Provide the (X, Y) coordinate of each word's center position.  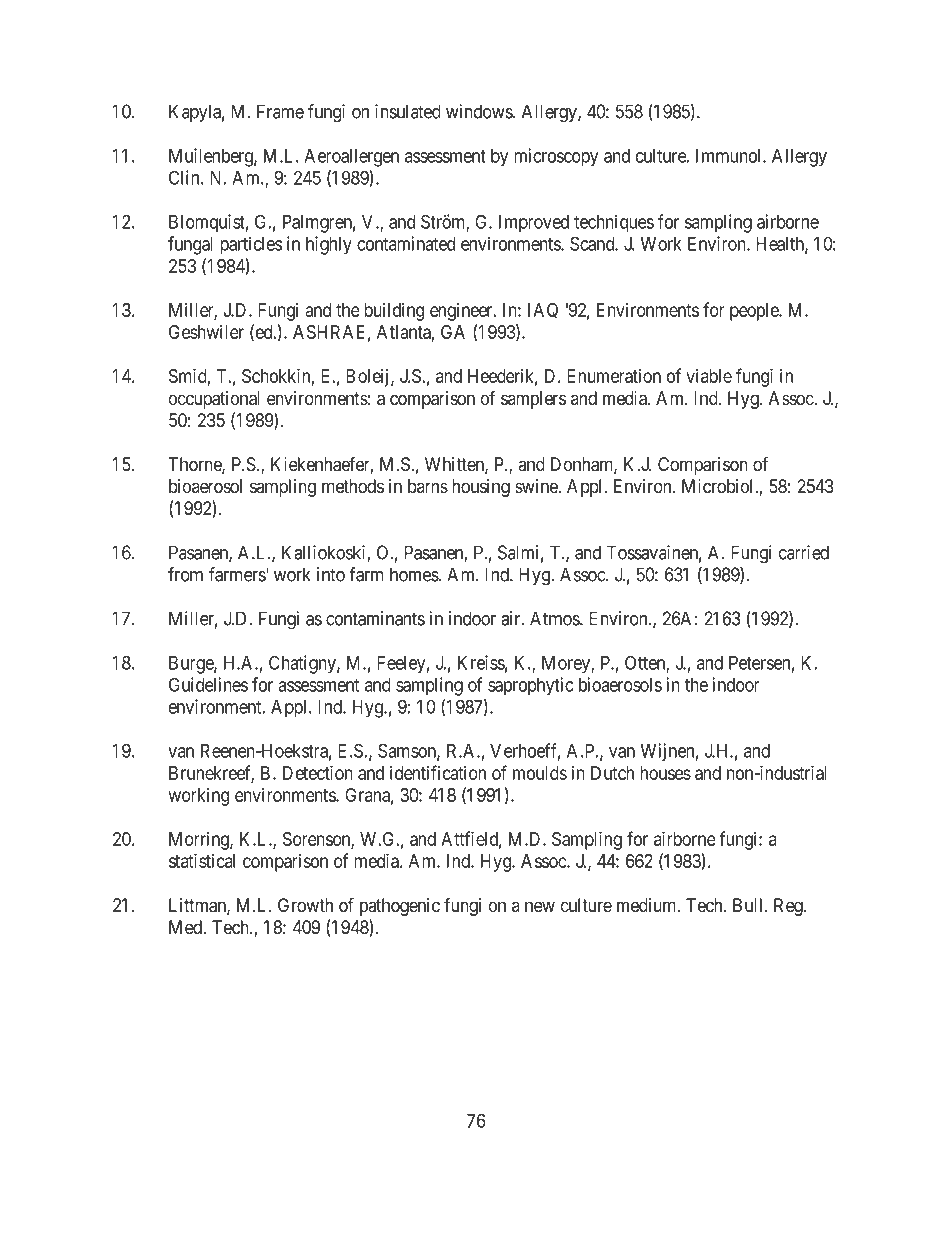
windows (480, 111)
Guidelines (208, 684)
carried (804, 552)
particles (251, 245)
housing (481, 488)
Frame (280, 111)
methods (353, 486)
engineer (462, 312)
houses (665, 773)
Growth (305, 905)
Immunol (730, 156)
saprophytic (530, 686)
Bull (749, 905)
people (755, 312)
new (540, 907)
